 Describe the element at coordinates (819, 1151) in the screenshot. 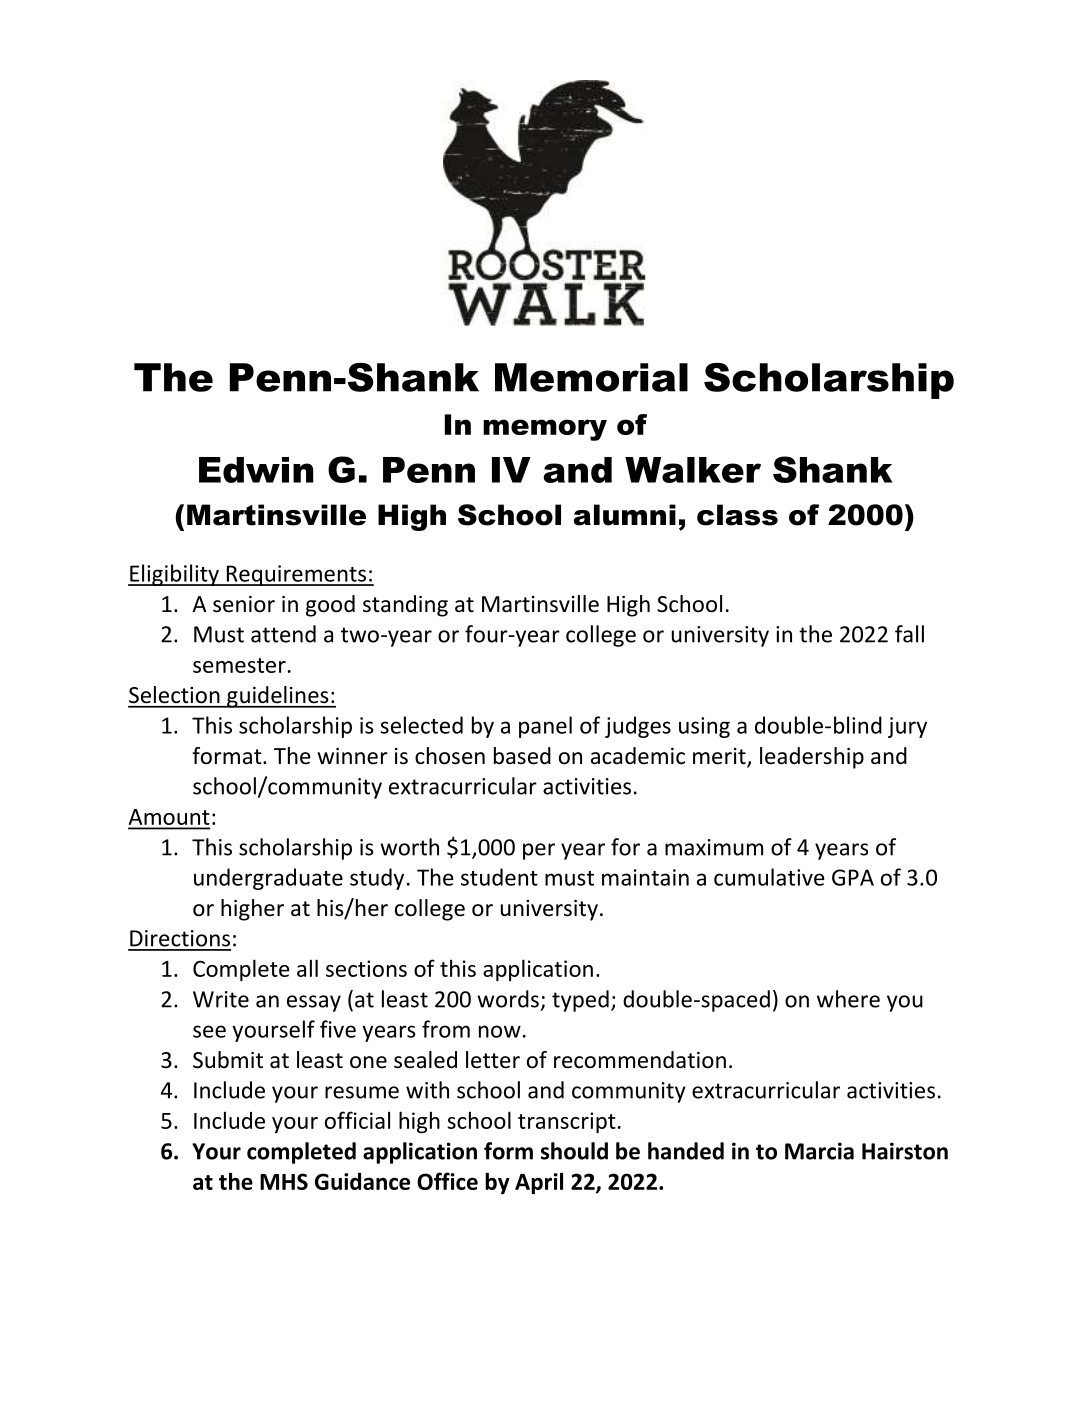

I see `Marcia` at that location.
